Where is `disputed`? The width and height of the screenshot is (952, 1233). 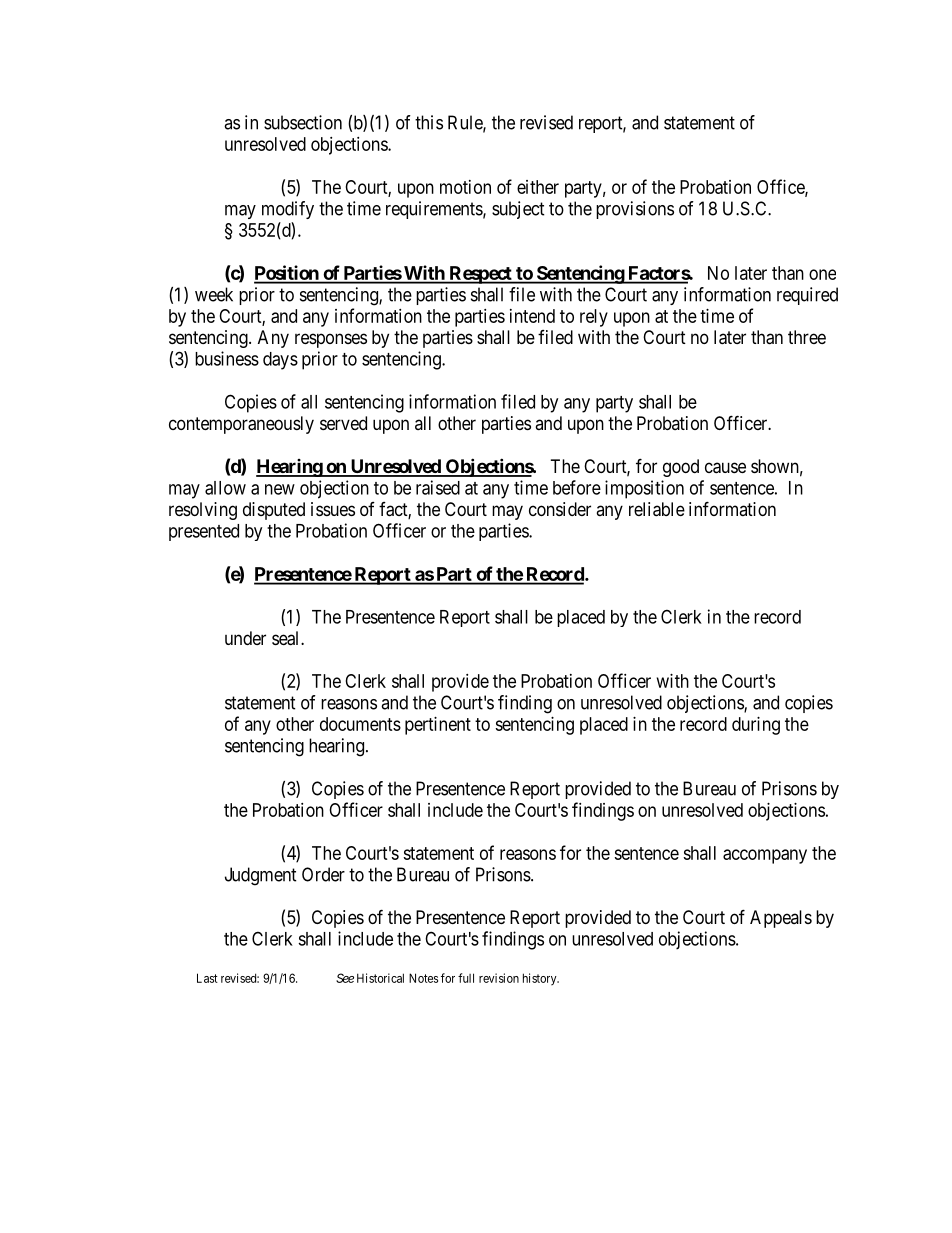 disputed is located at coordinates (274, 511).
